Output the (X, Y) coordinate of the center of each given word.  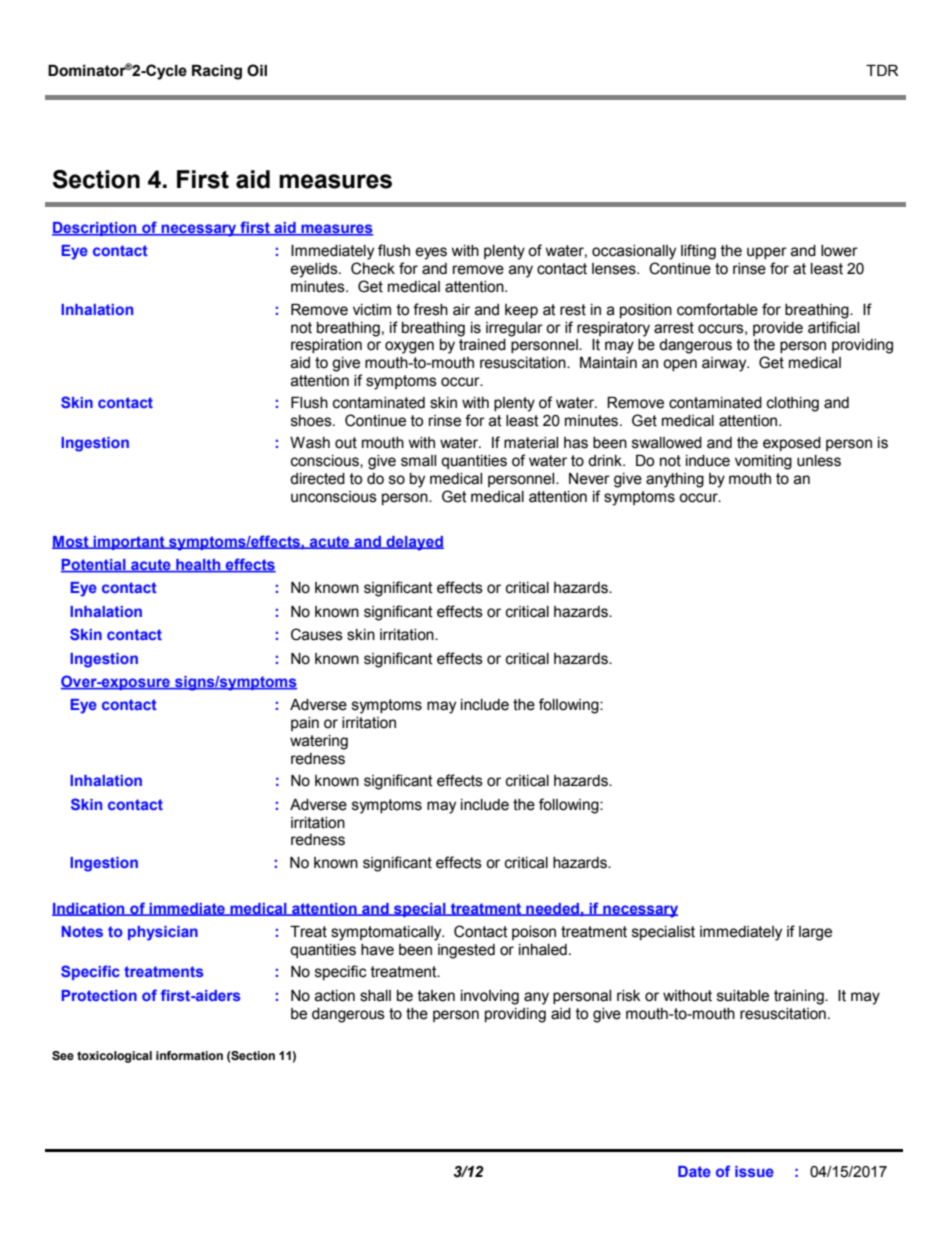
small (418, 461)
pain (305, 724)
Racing (217, 72)
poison (534, 933)
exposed (792, 444)
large (815, 933)
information (189, 1055)
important (129, 543)
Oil (257, 70)
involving (490, 997)
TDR (882, 70)
